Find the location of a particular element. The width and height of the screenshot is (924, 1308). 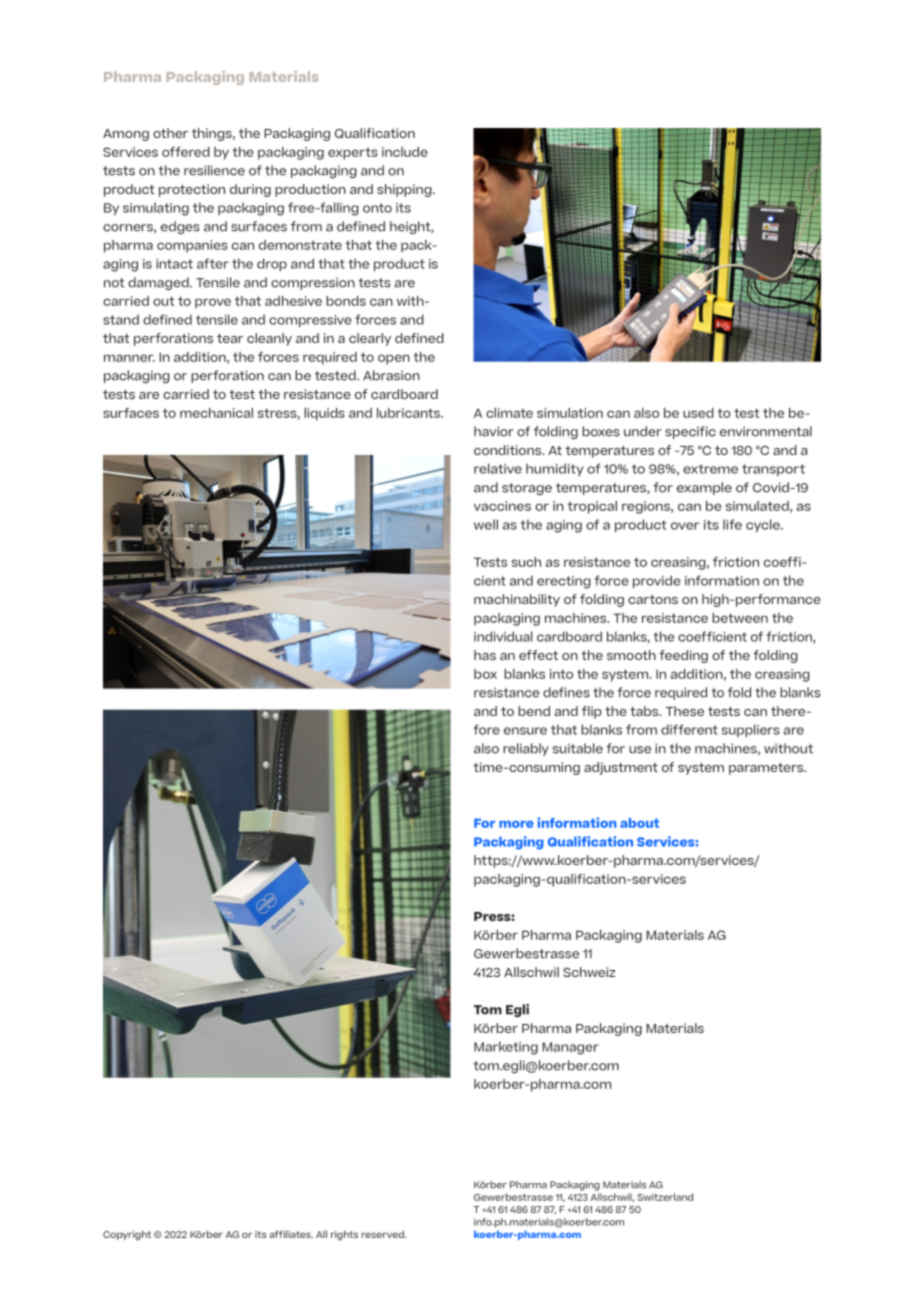

individual is located at coordinates (503, 636).
